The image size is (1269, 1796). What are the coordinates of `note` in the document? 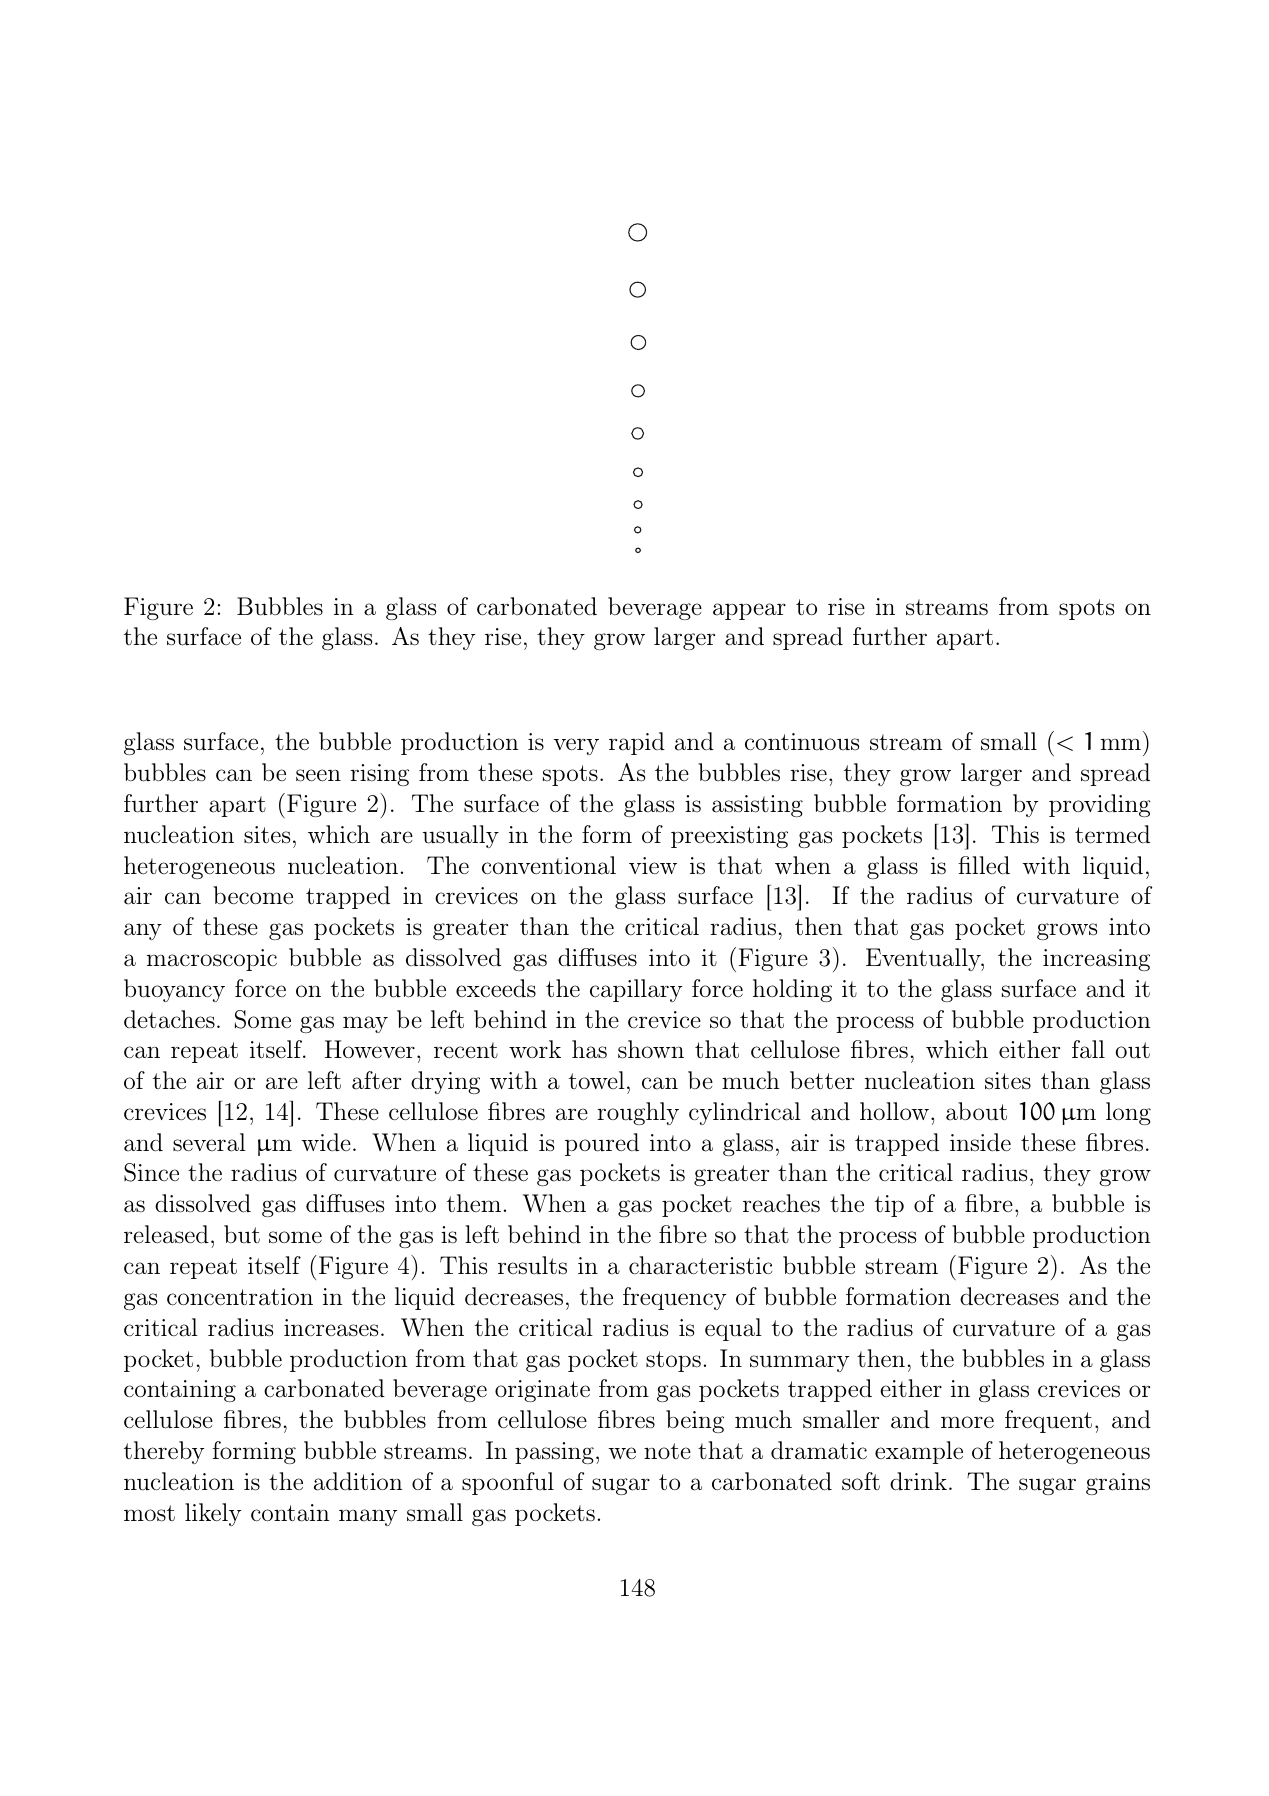 It's located at (667, 1451).
